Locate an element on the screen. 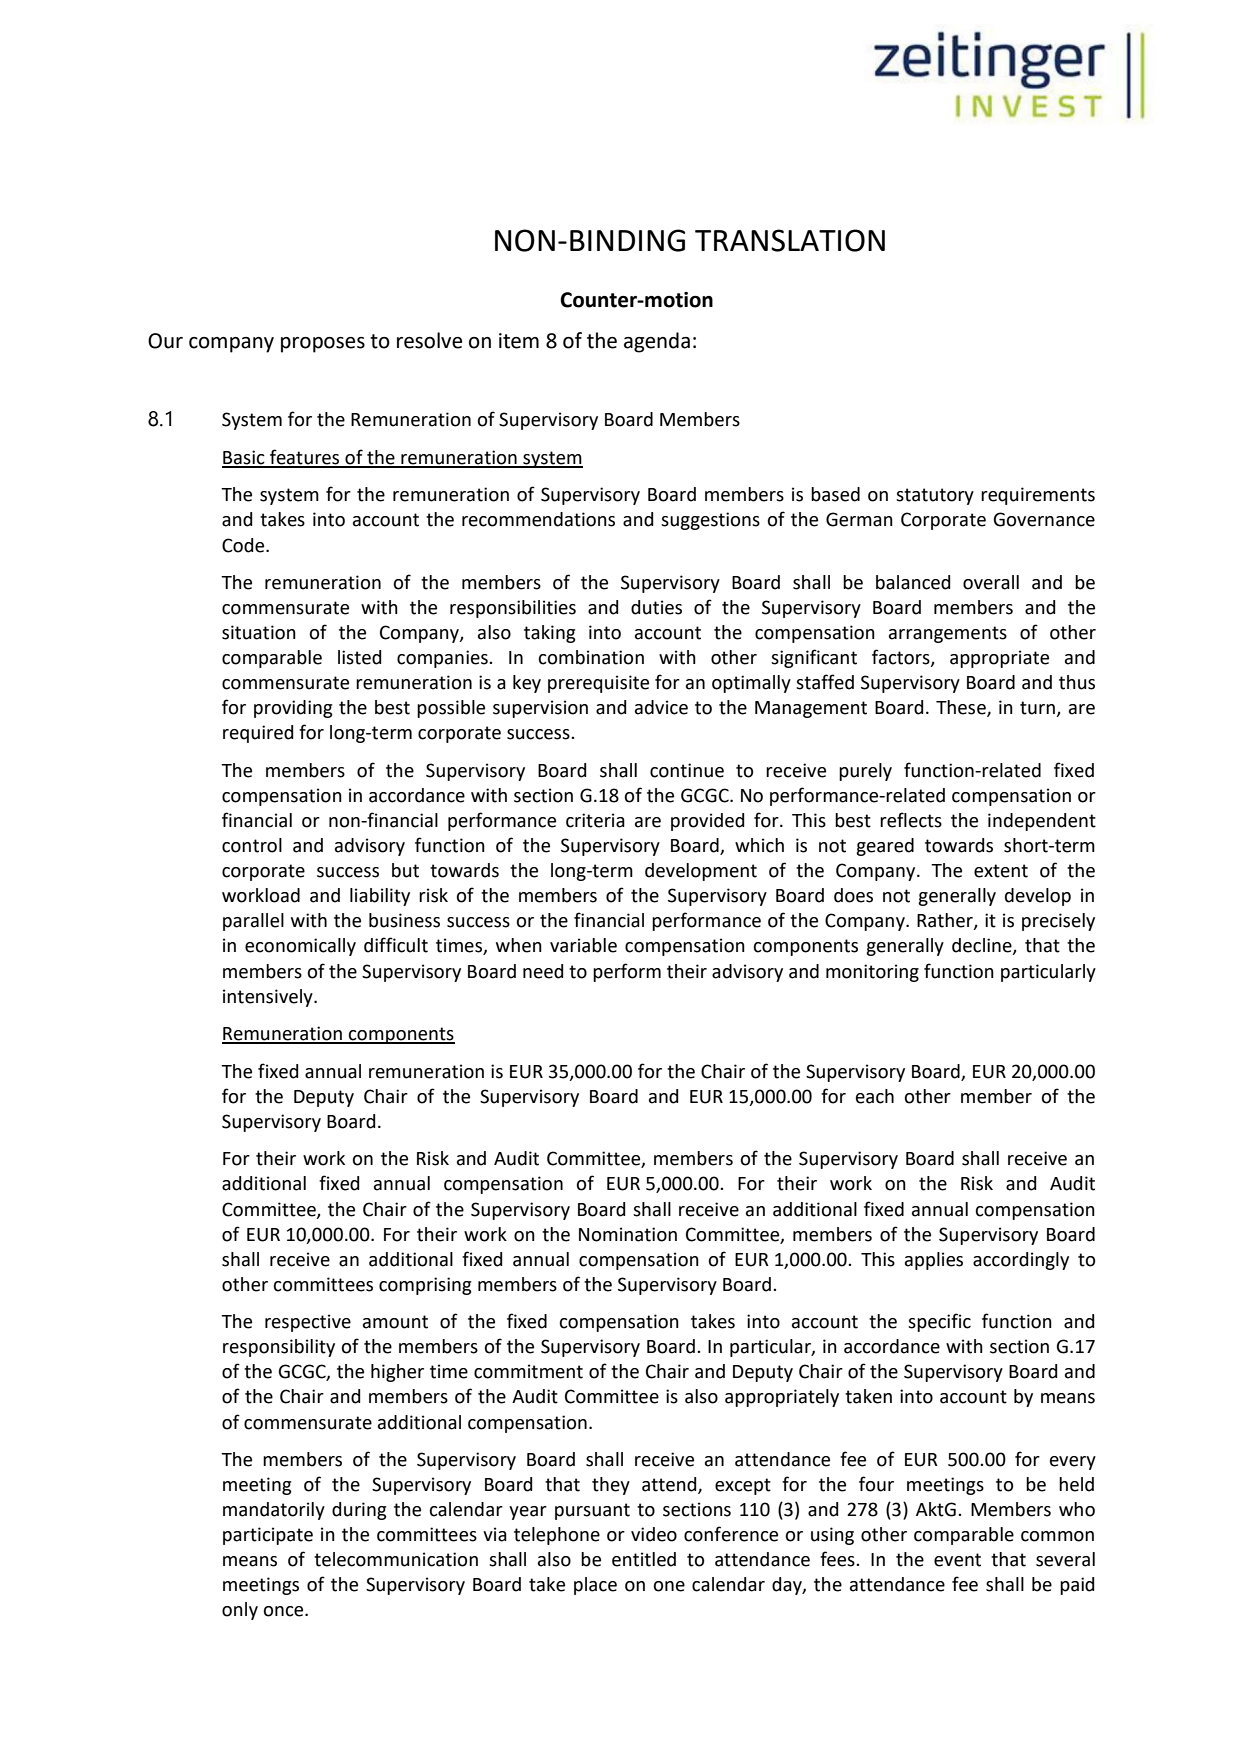 This screenshot has height=1756, width=1243. economically is located at coordinates (300, 947).
